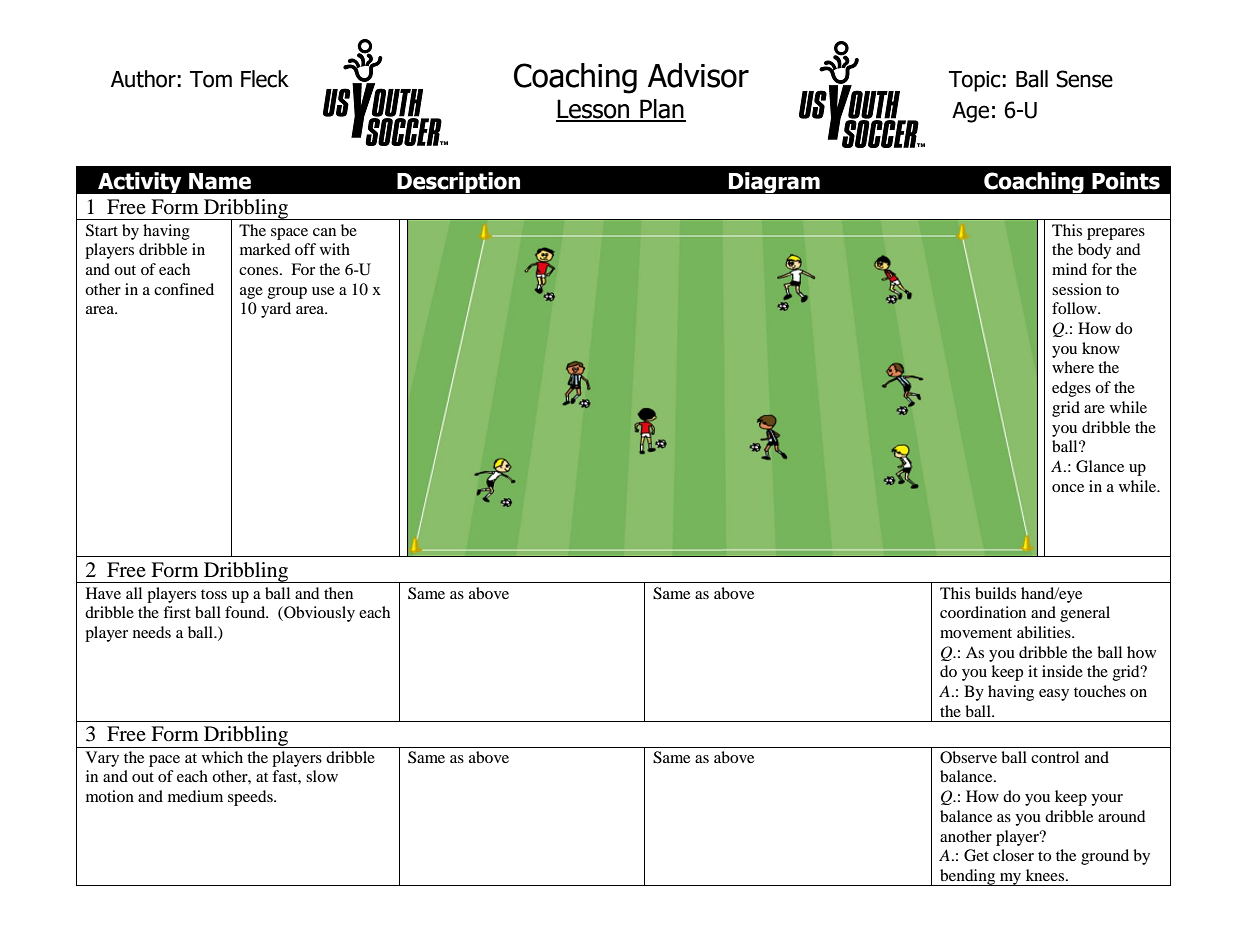 Image resolution: width=1233 pixels, height=952 pixels. I want to click on session, so click(1077, 289).
